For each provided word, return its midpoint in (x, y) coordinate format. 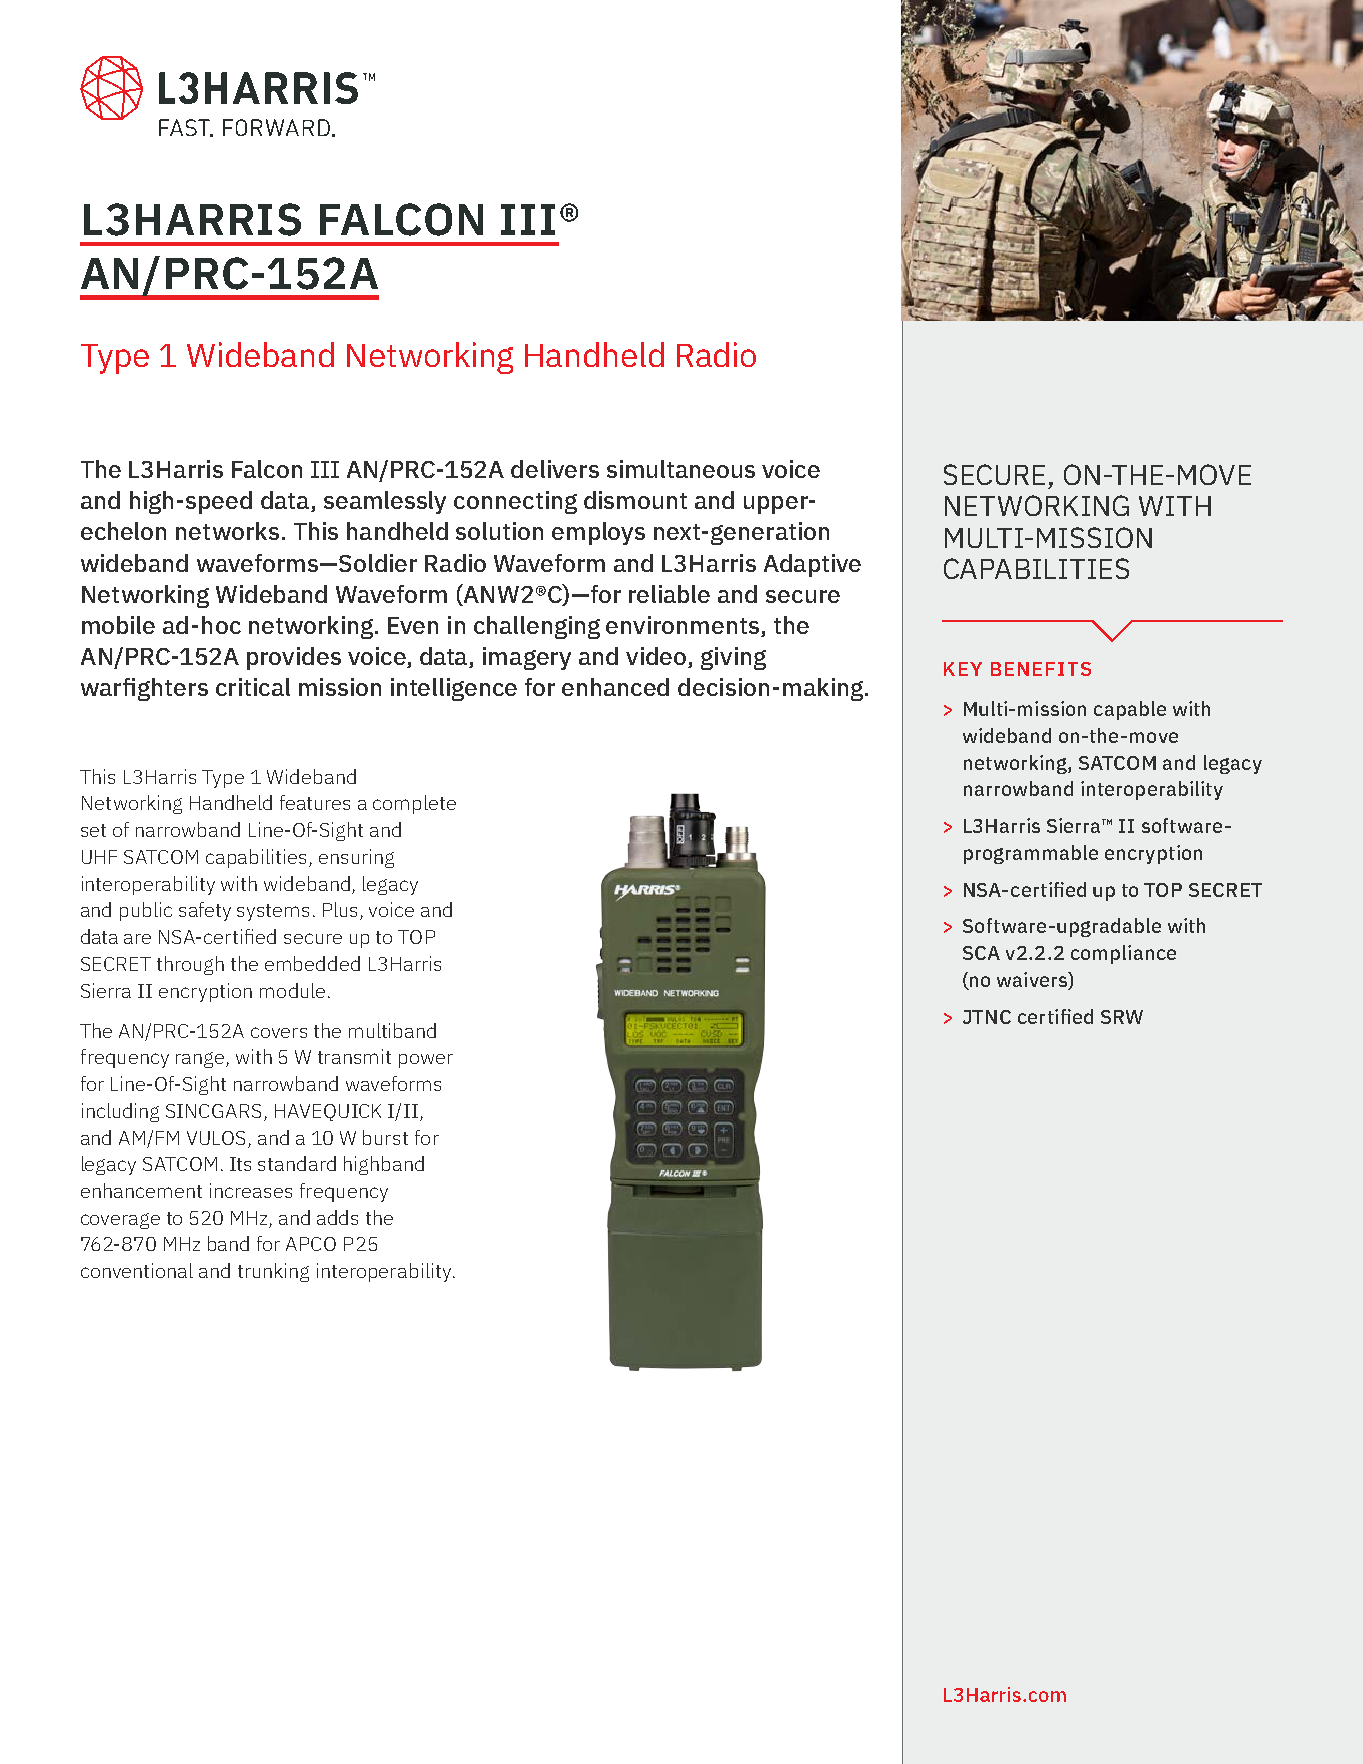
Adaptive (812, 565)
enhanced (615, 687)
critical (253, 687)
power (426, 1061)
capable (1130, 710)
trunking (273, 1272)
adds (337, 1217)
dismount (635, 500)
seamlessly (385, 502)
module (292, 990)
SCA (981, 953)
